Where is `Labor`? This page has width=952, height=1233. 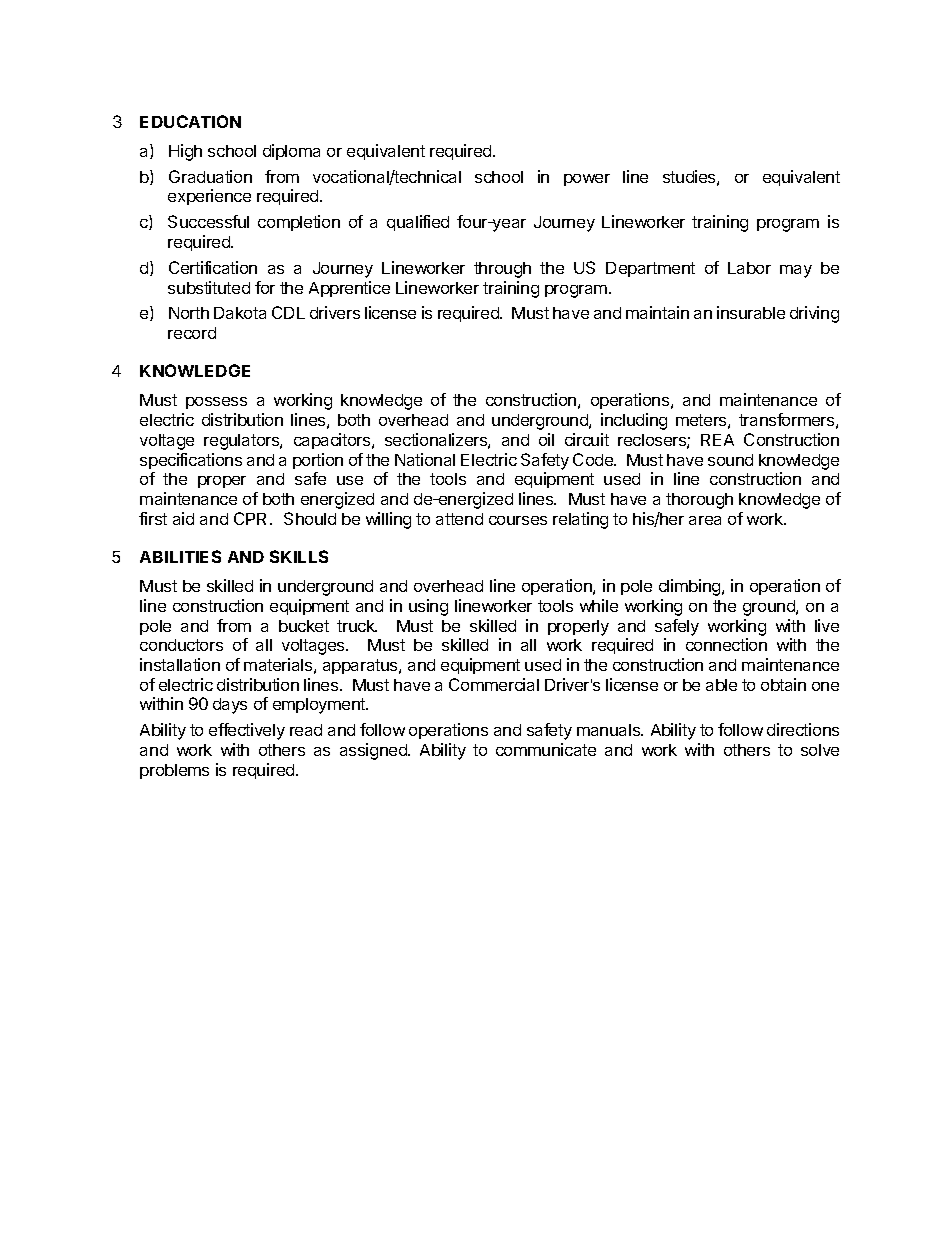 Labor is located at coordinates (749, 268).
